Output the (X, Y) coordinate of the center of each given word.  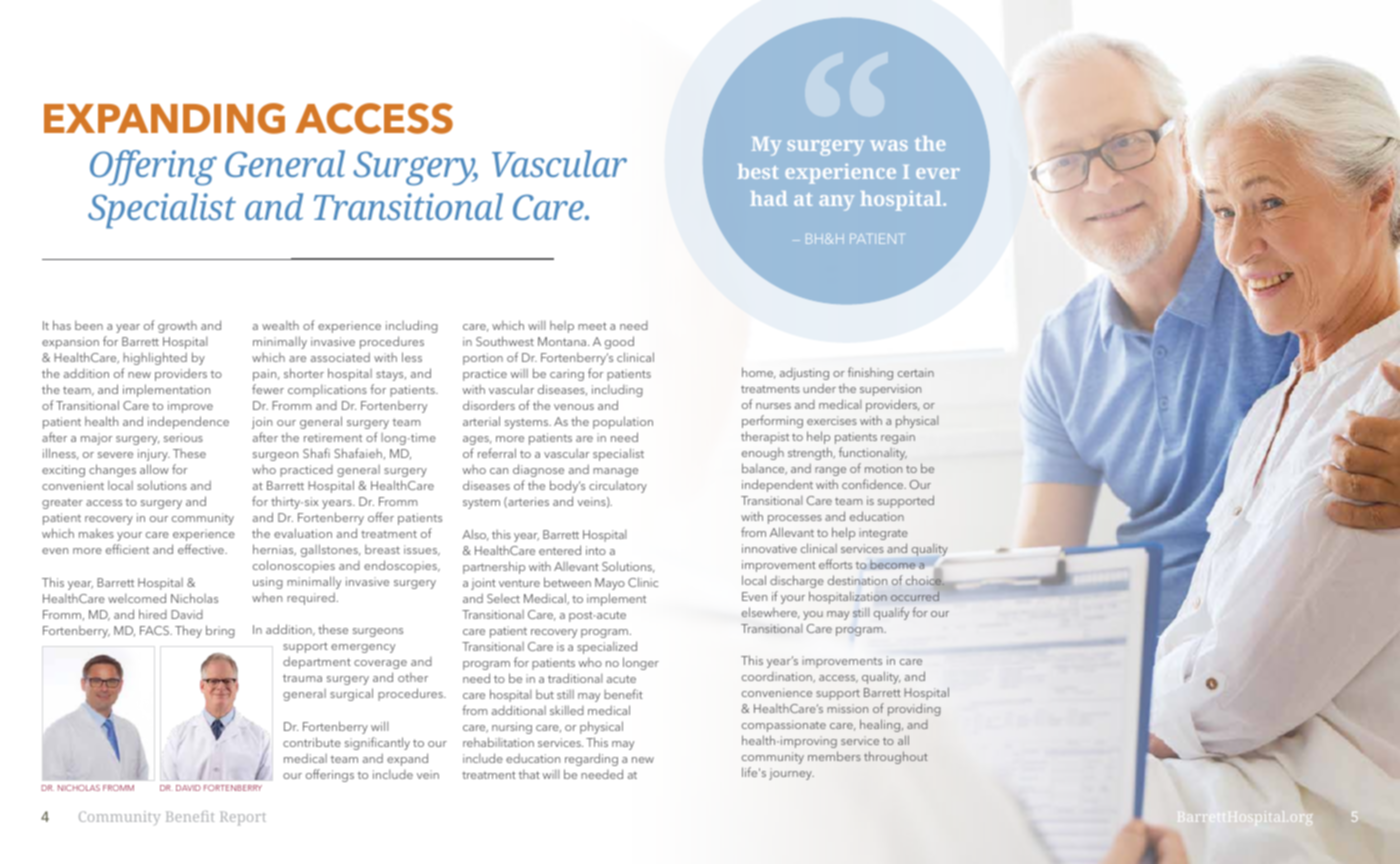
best (758, 171)
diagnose (538, 470)
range (830, 471)
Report (243, 818)
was (889, 145)
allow (154, 469)
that (529, 774)
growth (177, 326)
